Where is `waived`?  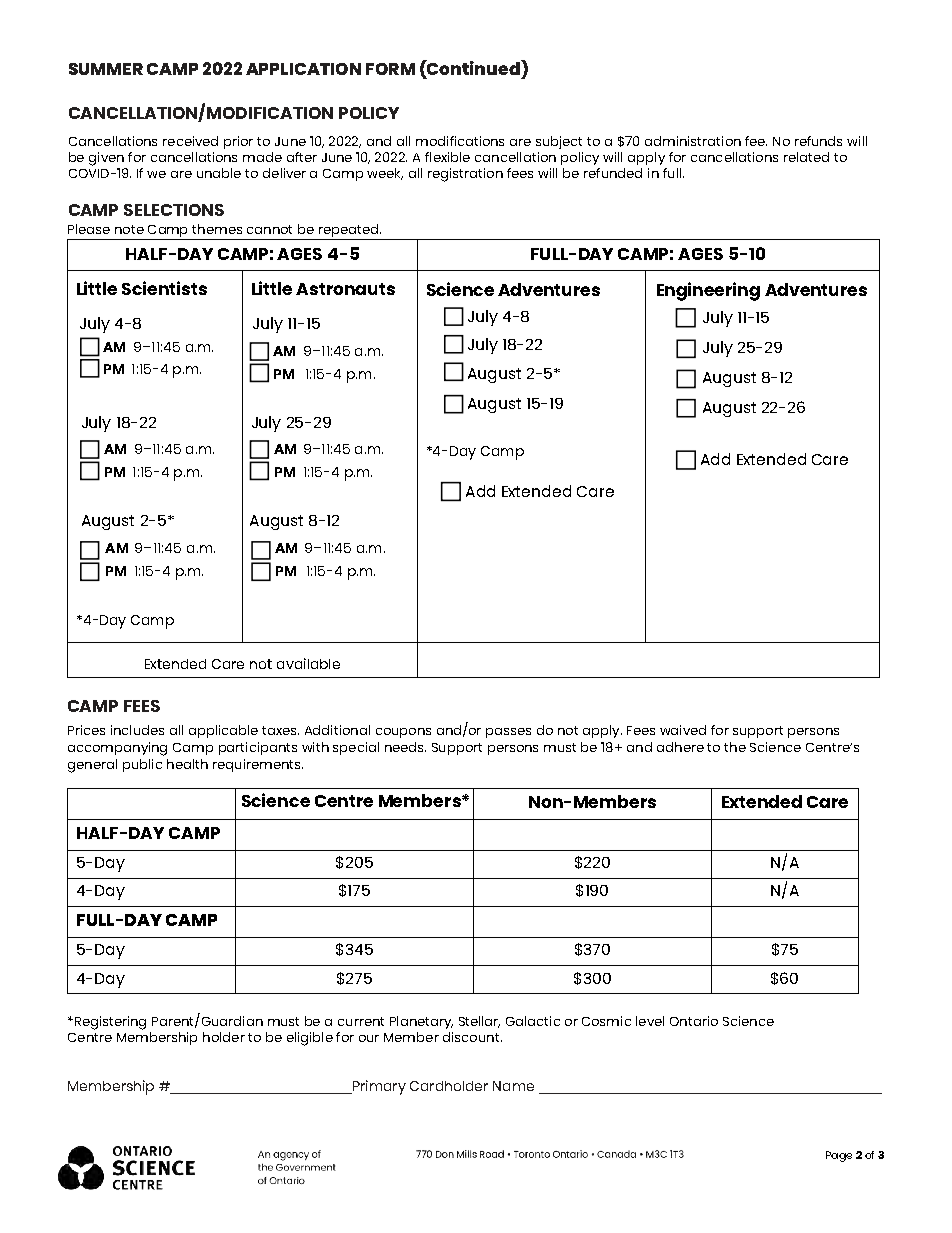 waived is located at coordinates (683, 730).
